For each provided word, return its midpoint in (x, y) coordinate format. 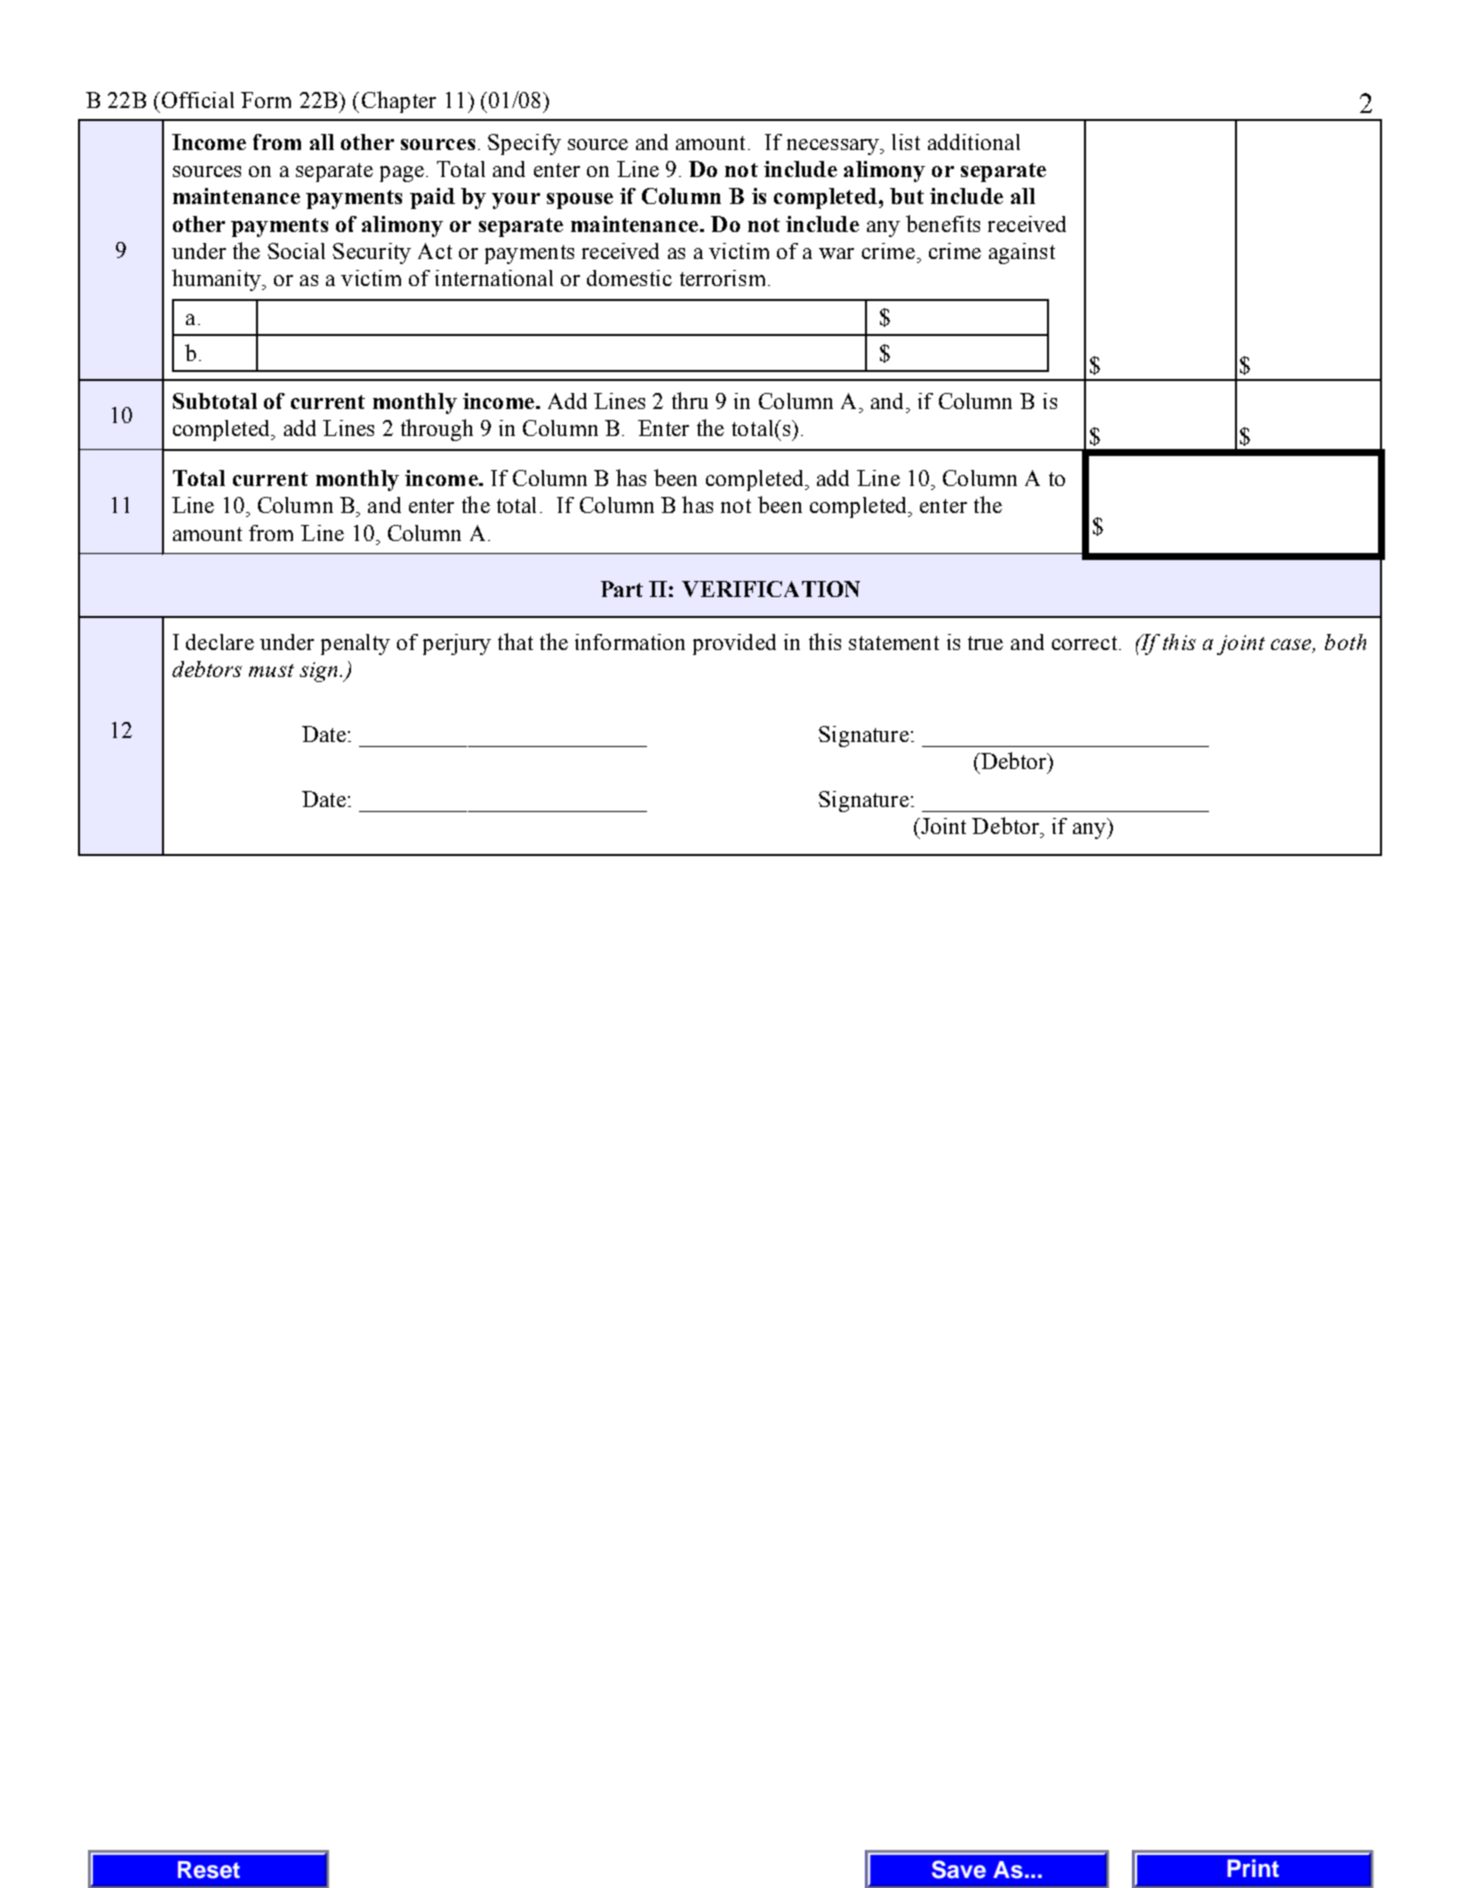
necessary (834, 147)
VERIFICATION (771, 589)
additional (974, 142)
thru (690, 400)
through (437, 430)
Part (622, 589)
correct (1086, 643)
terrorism (722, 278)
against (1022, 253)
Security (372, 253)
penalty (355, 644)
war (836, 253)
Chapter (399, 102)
